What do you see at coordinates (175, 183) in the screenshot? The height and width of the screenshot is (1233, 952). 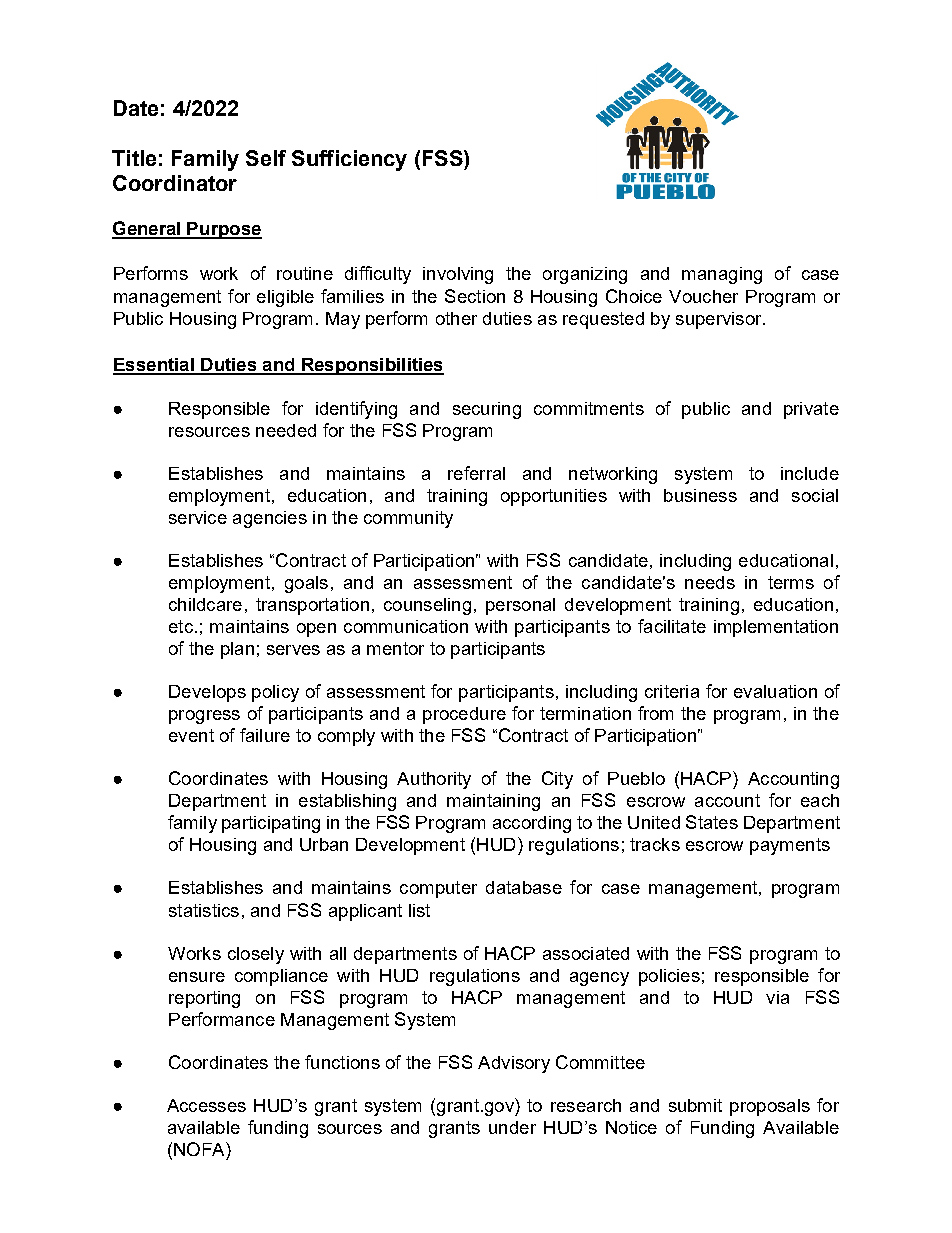 I see `Coordinator` at bounding box center [175, 183].
